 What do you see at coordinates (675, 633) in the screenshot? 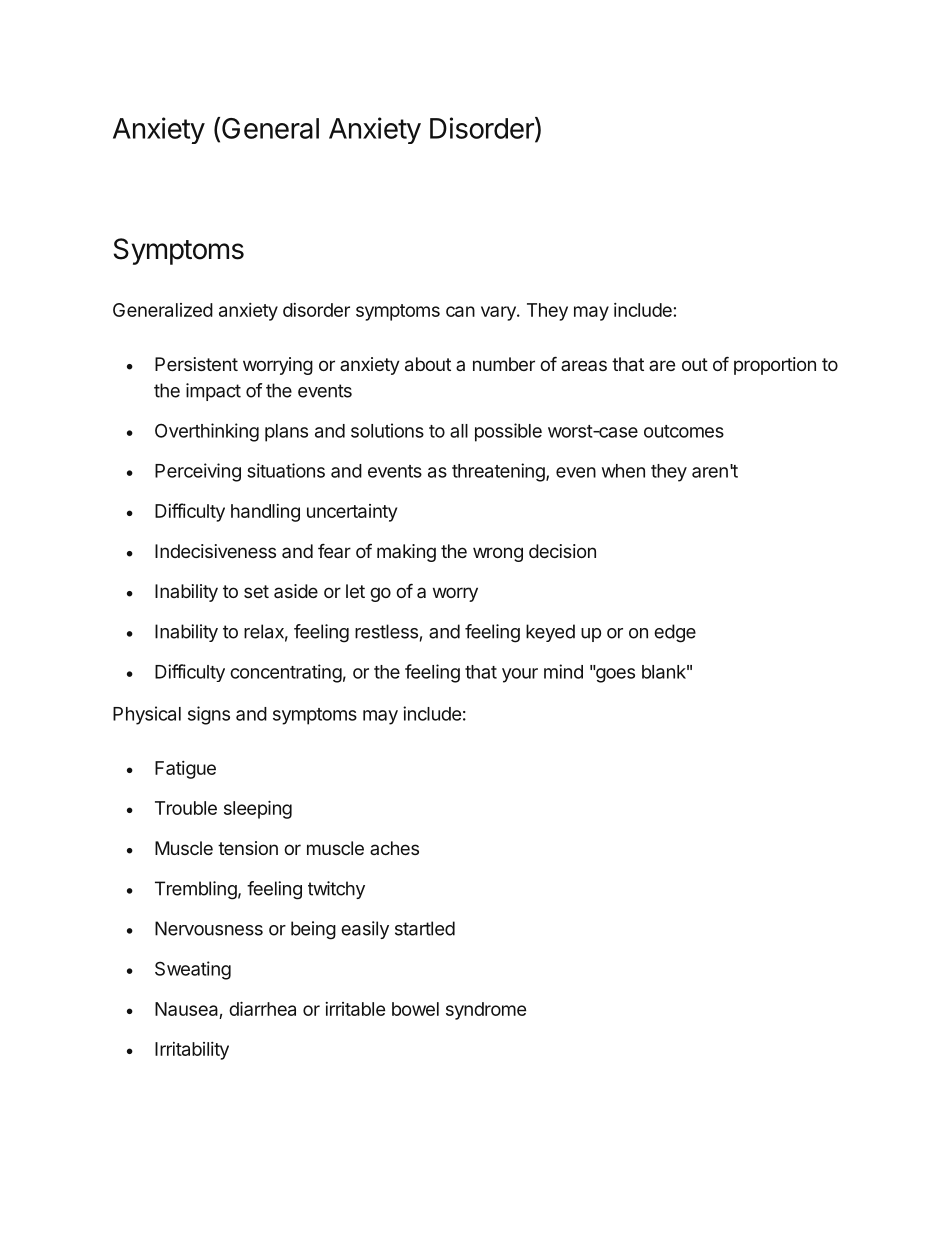
I see `edge` at bounding box center [675, 633].
